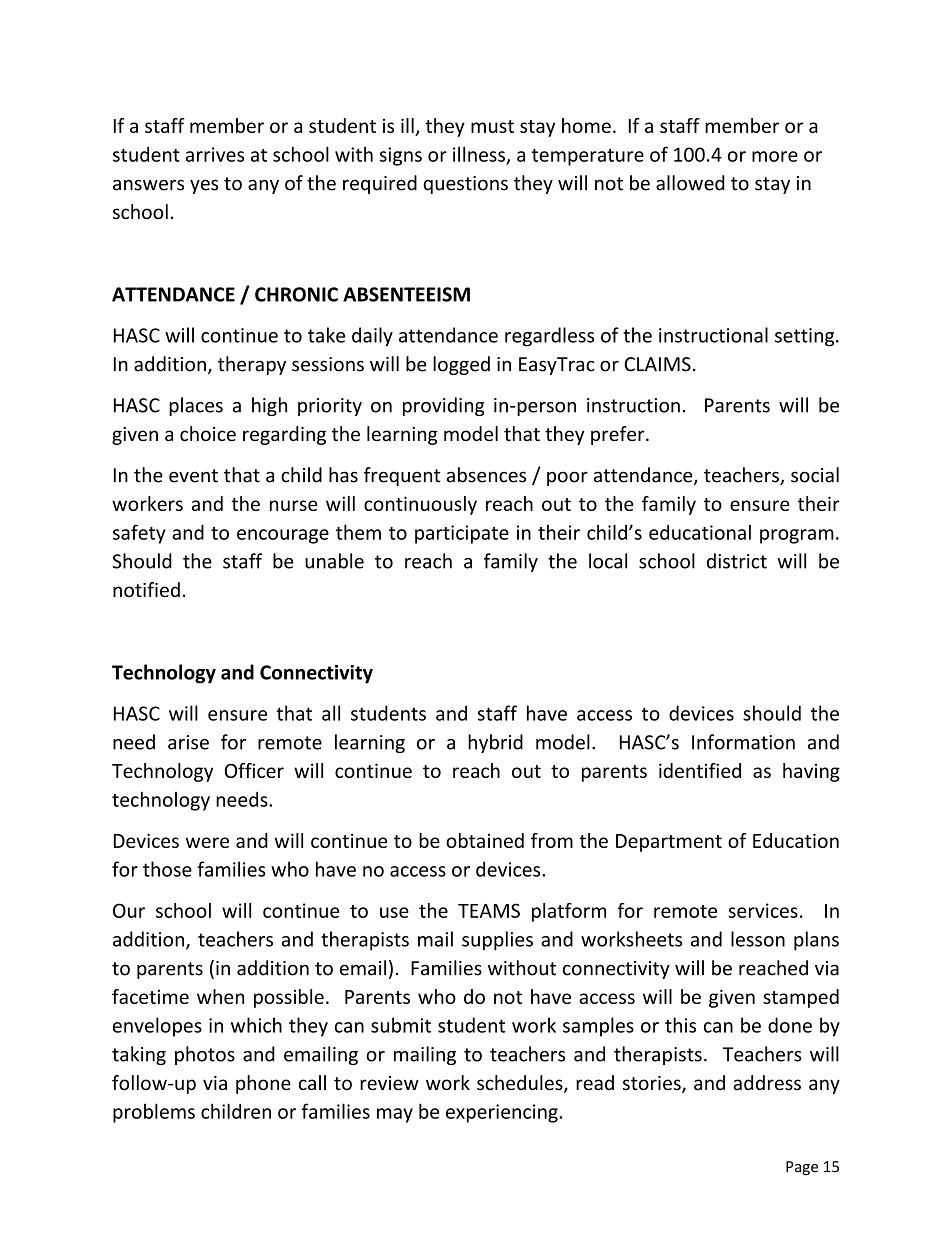  Describe the element at coordinates (215, 154) in the document. I see `arrives` at that location.
